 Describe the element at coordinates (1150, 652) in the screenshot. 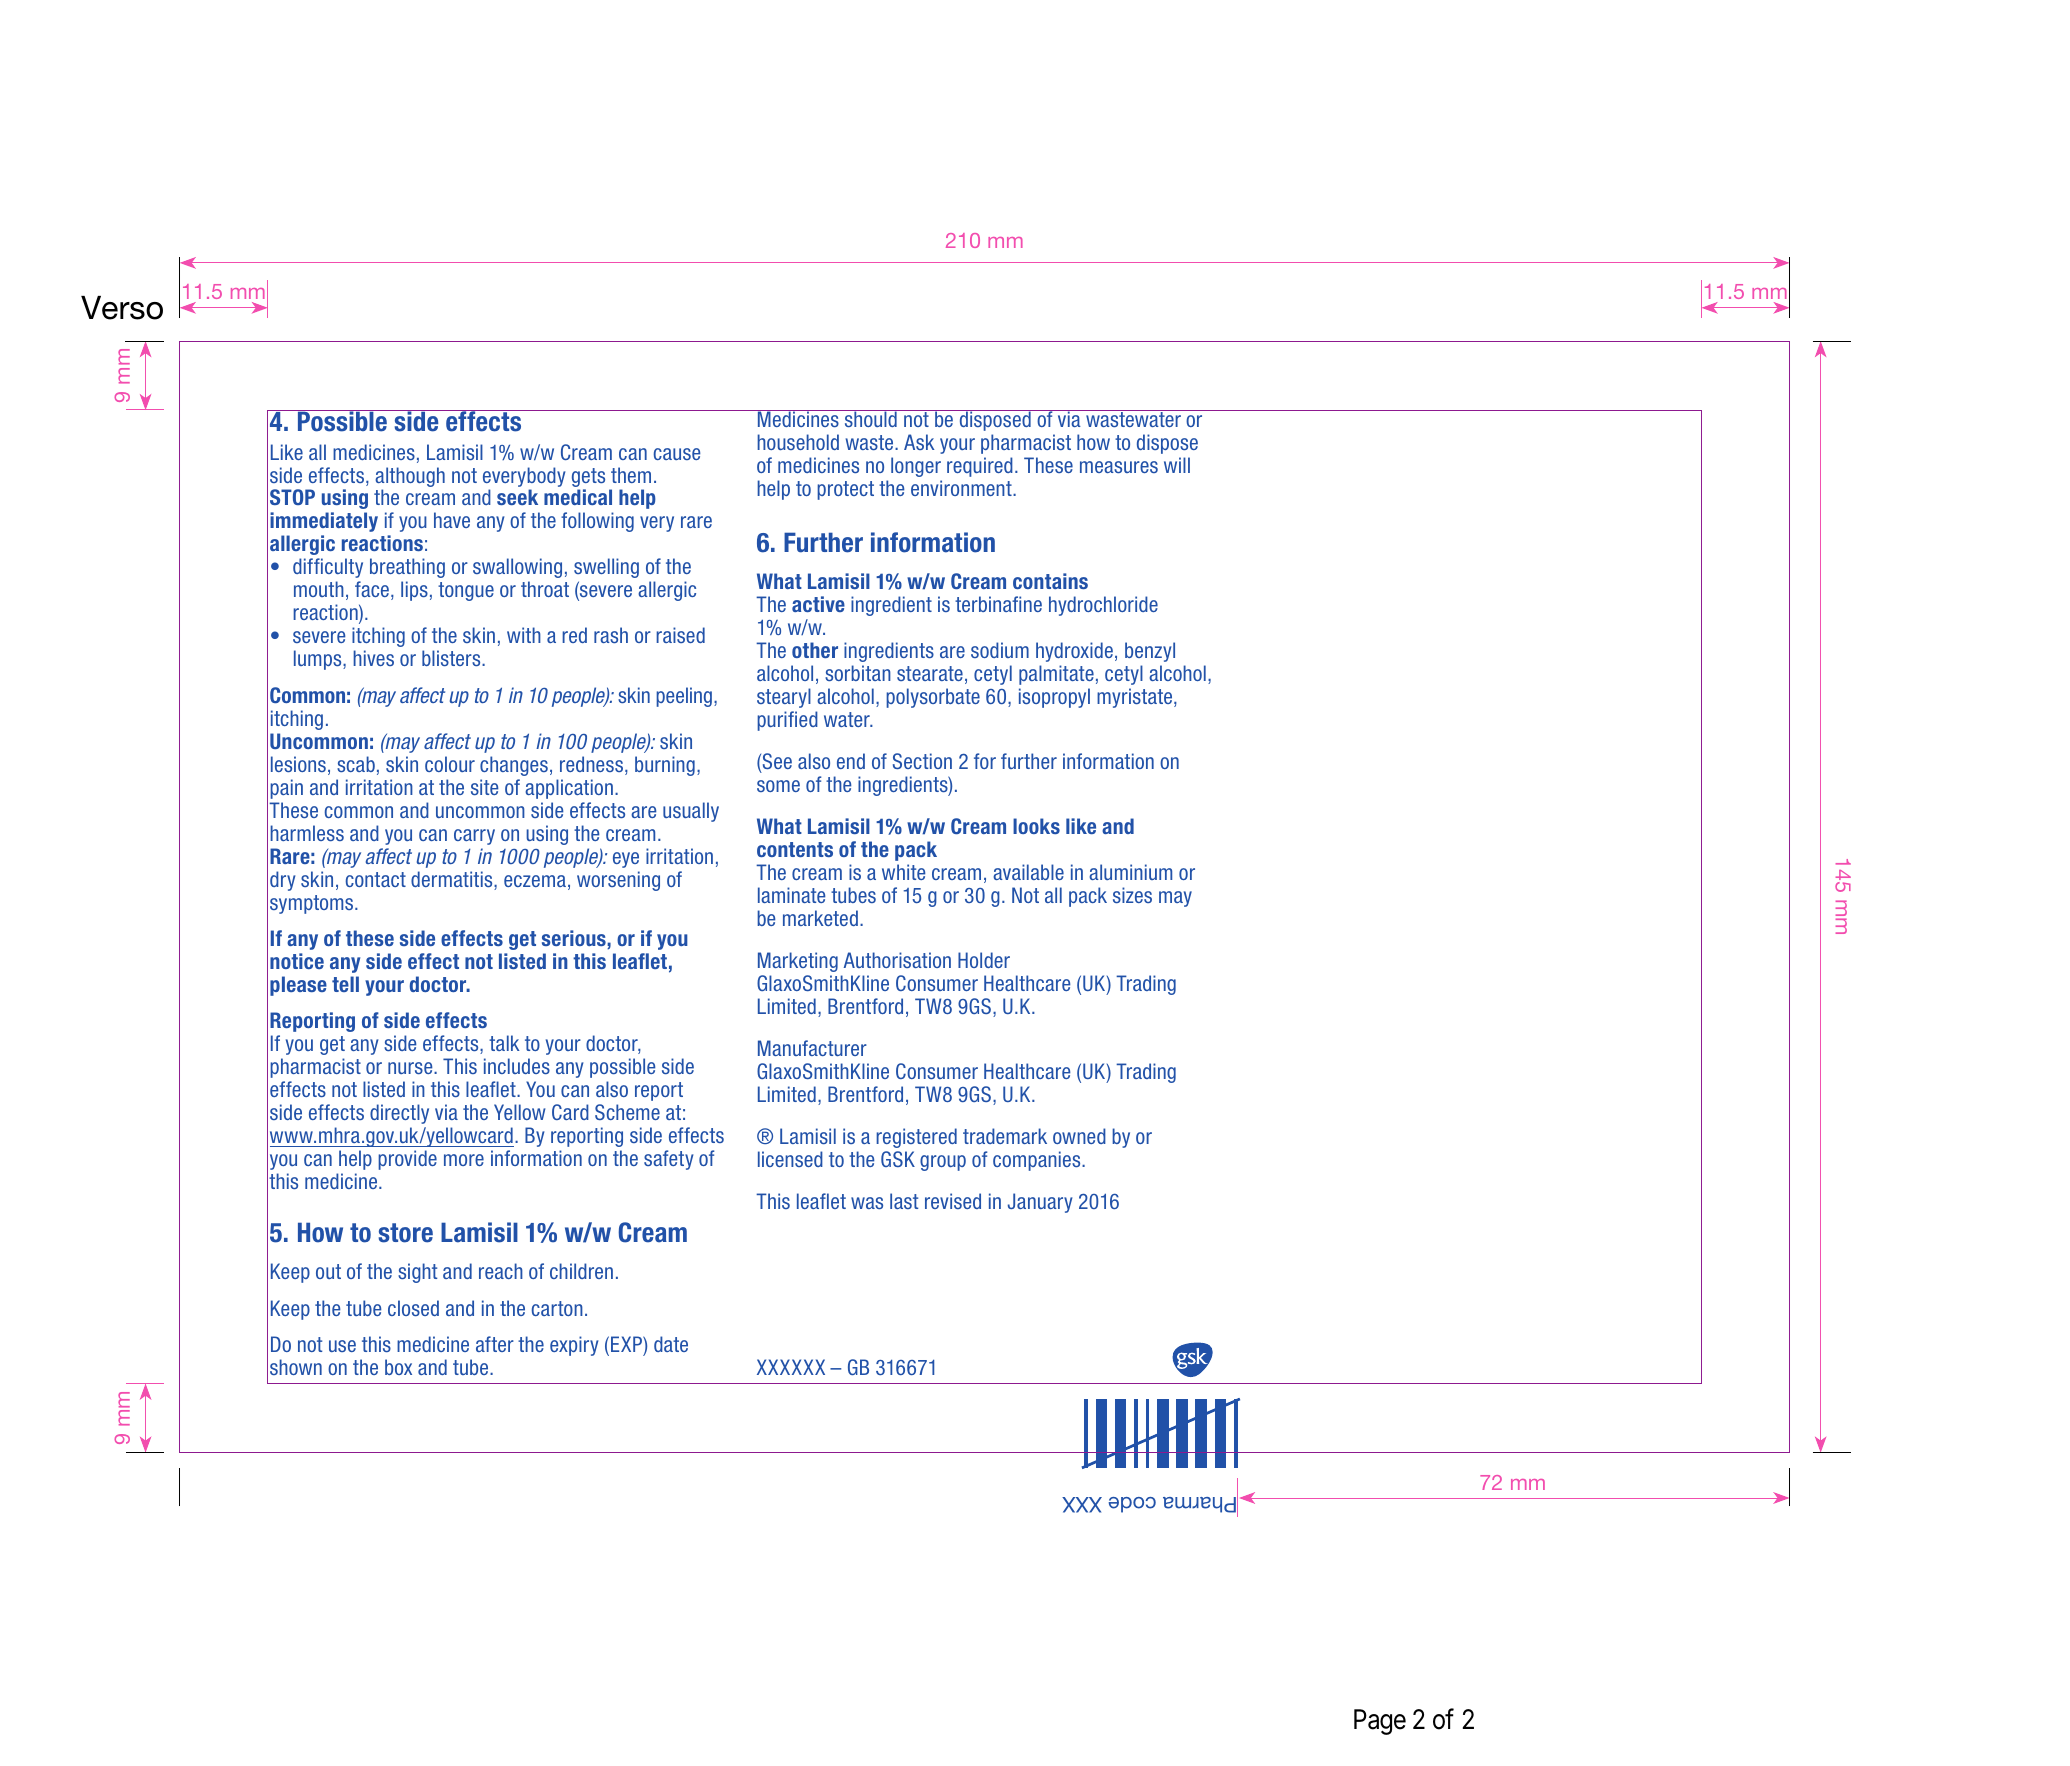

I see `benzyl` at that location.
